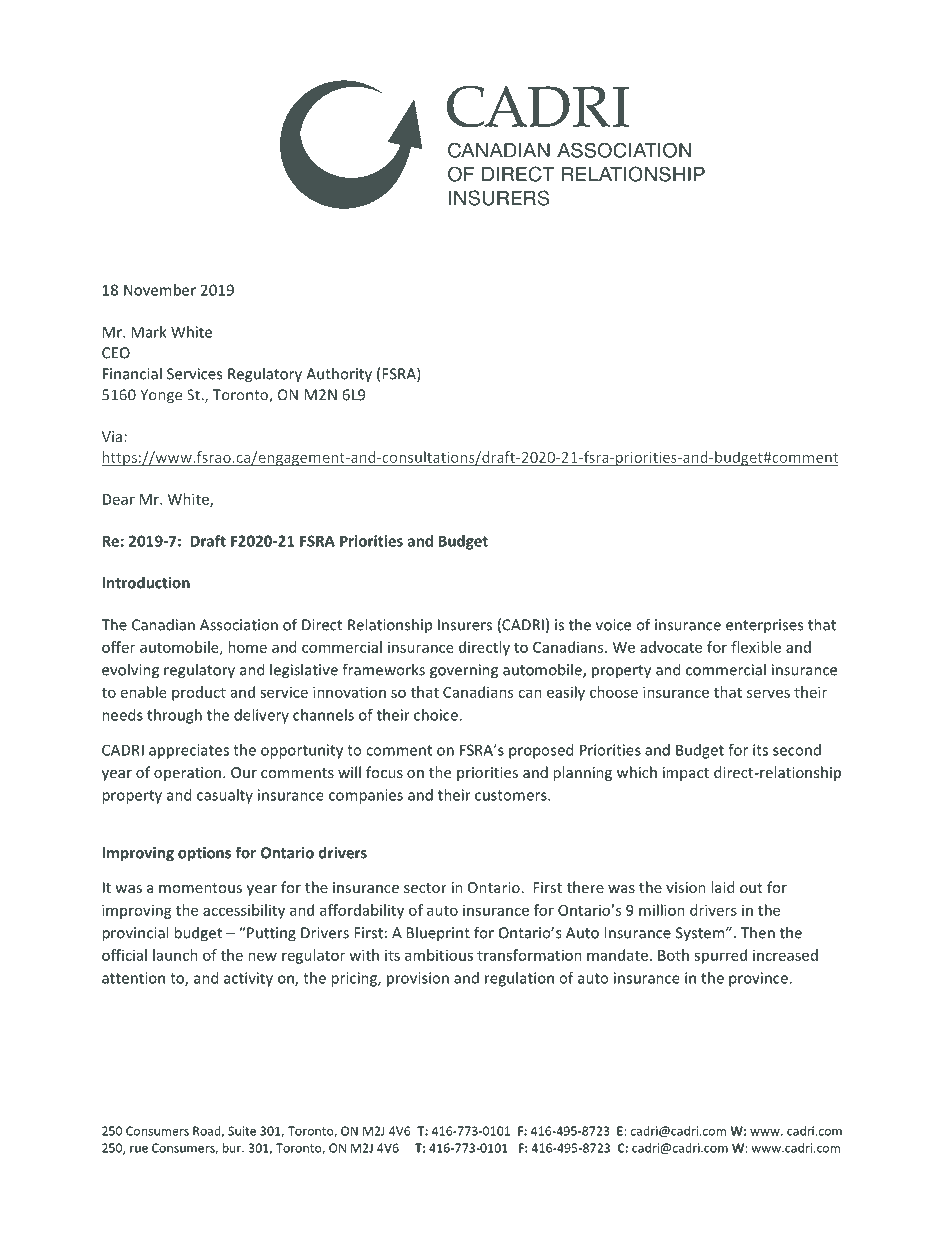 This page has height=1233, width=952. I want to click on enterprises, so click(764, 626).
